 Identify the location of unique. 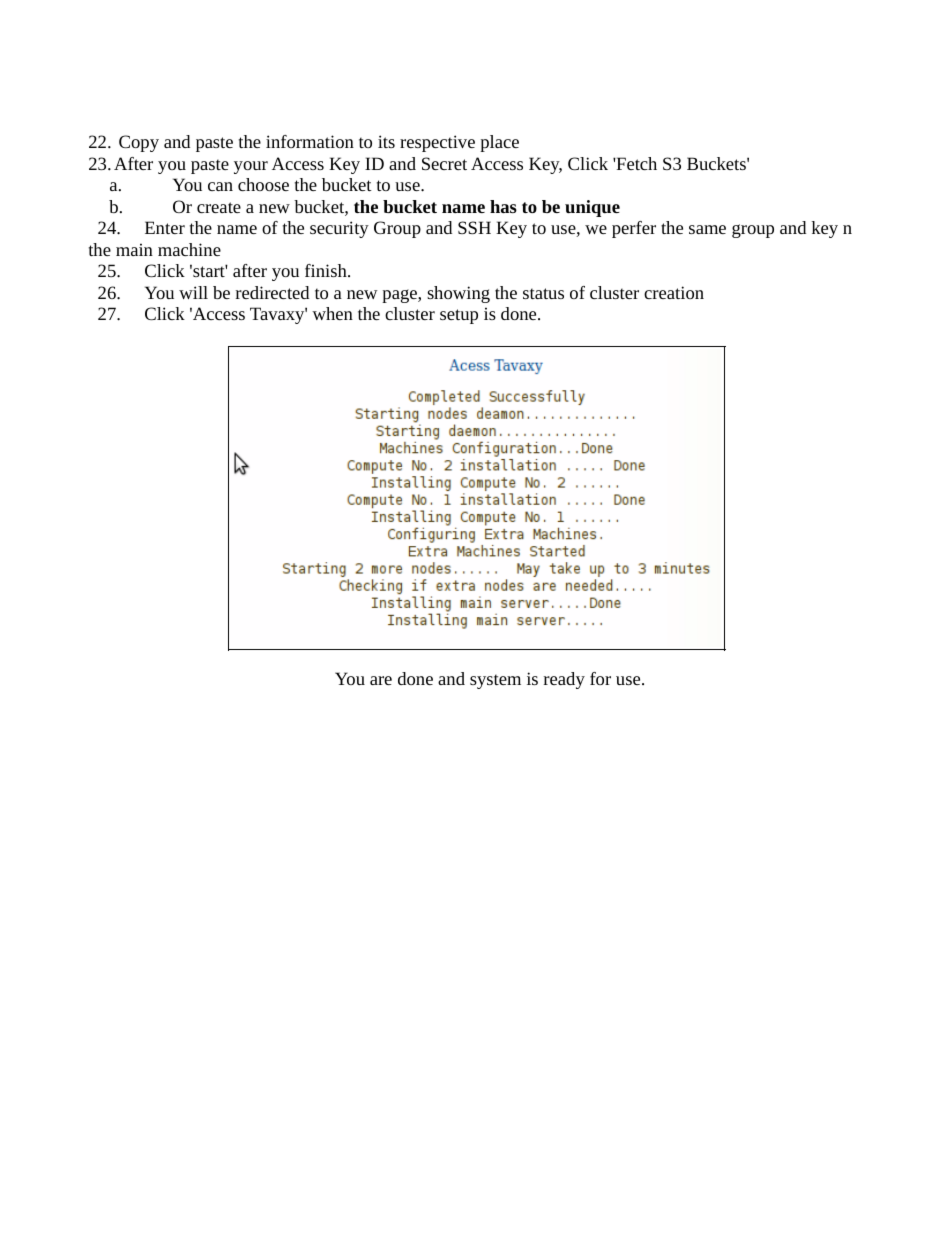
(592, 208).
